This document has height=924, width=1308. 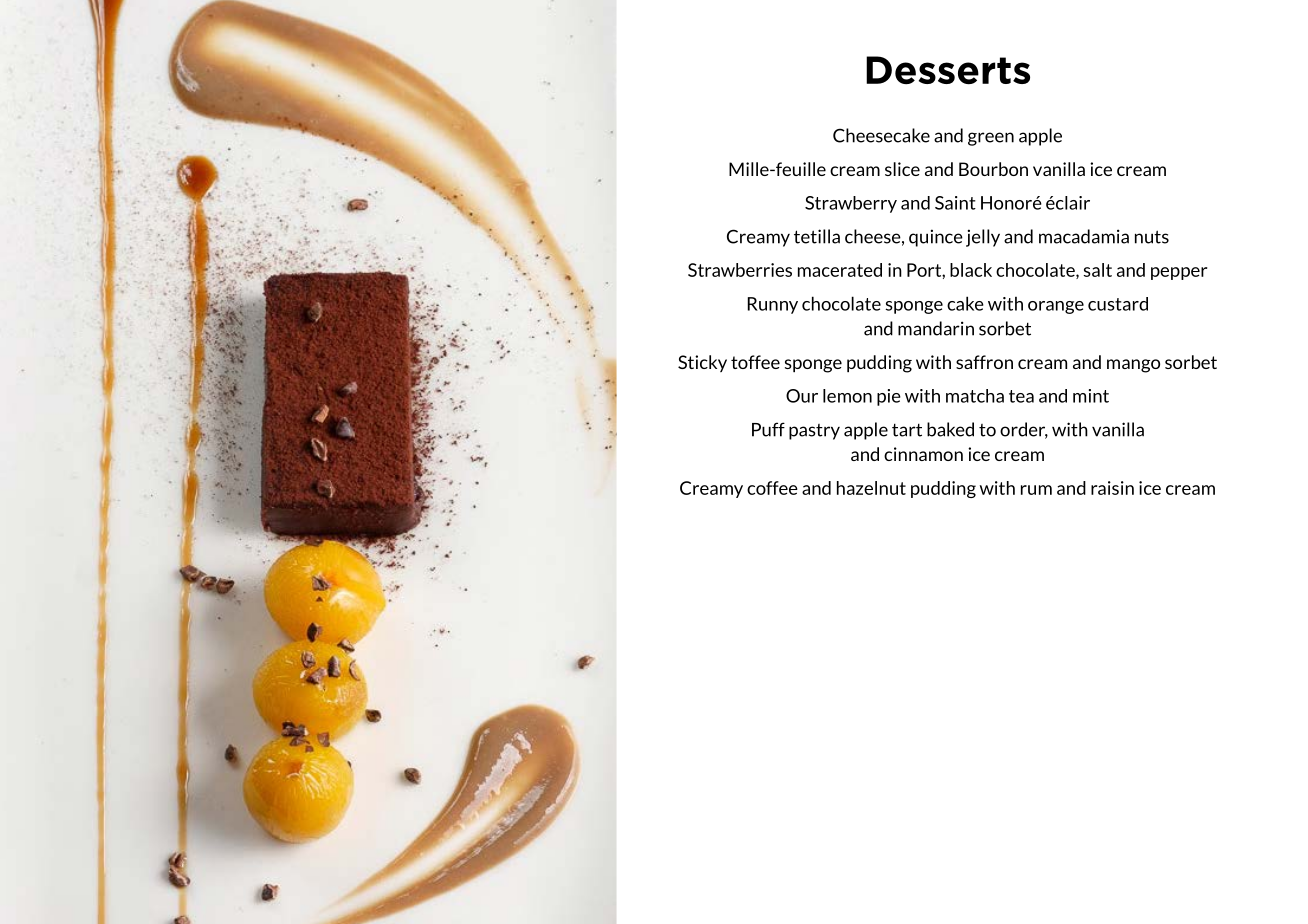 I want to click on Strawberries, so click(x=740, y=270).
